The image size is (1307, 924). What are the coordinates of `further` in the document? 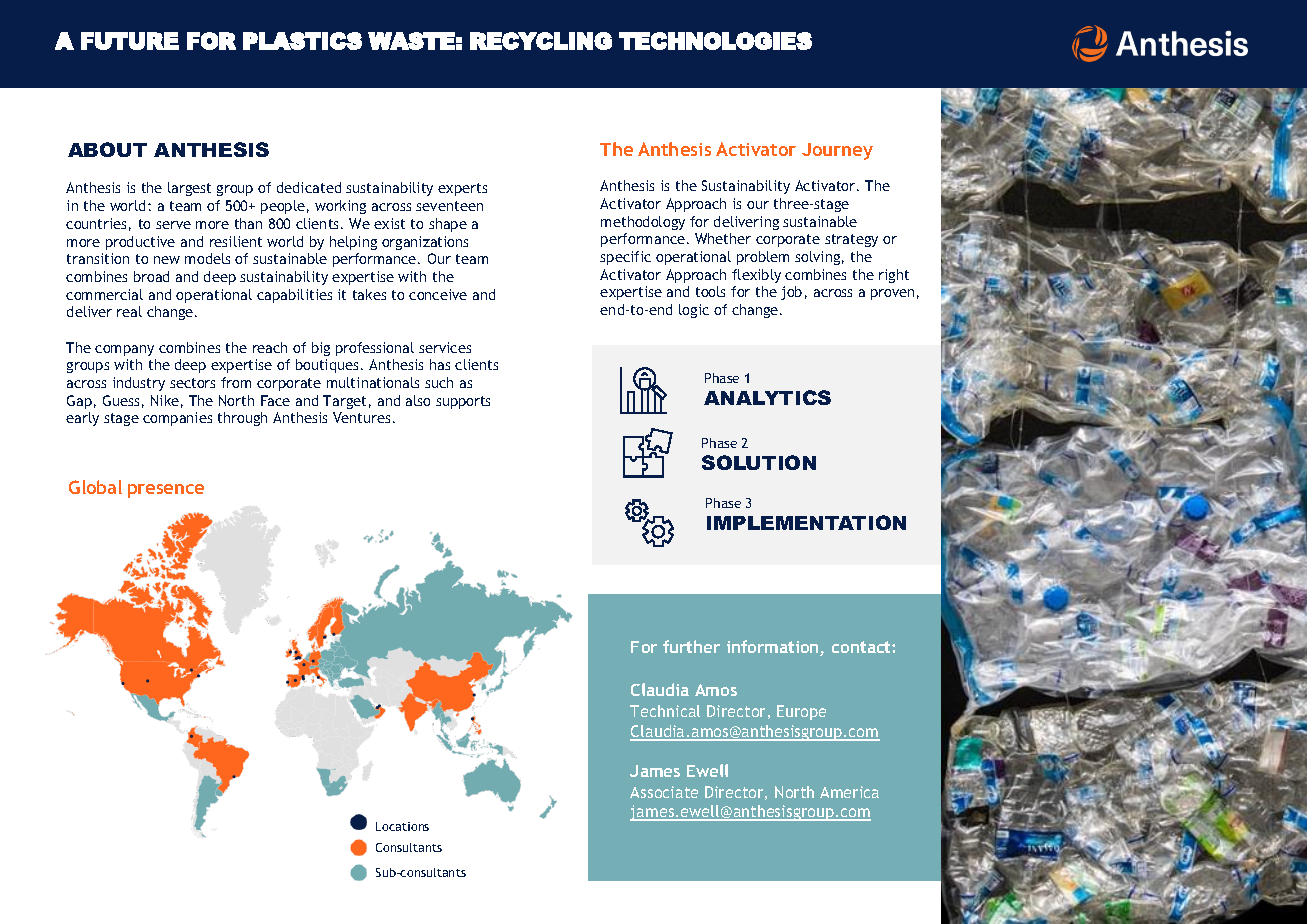 It's located at (691, 646).
